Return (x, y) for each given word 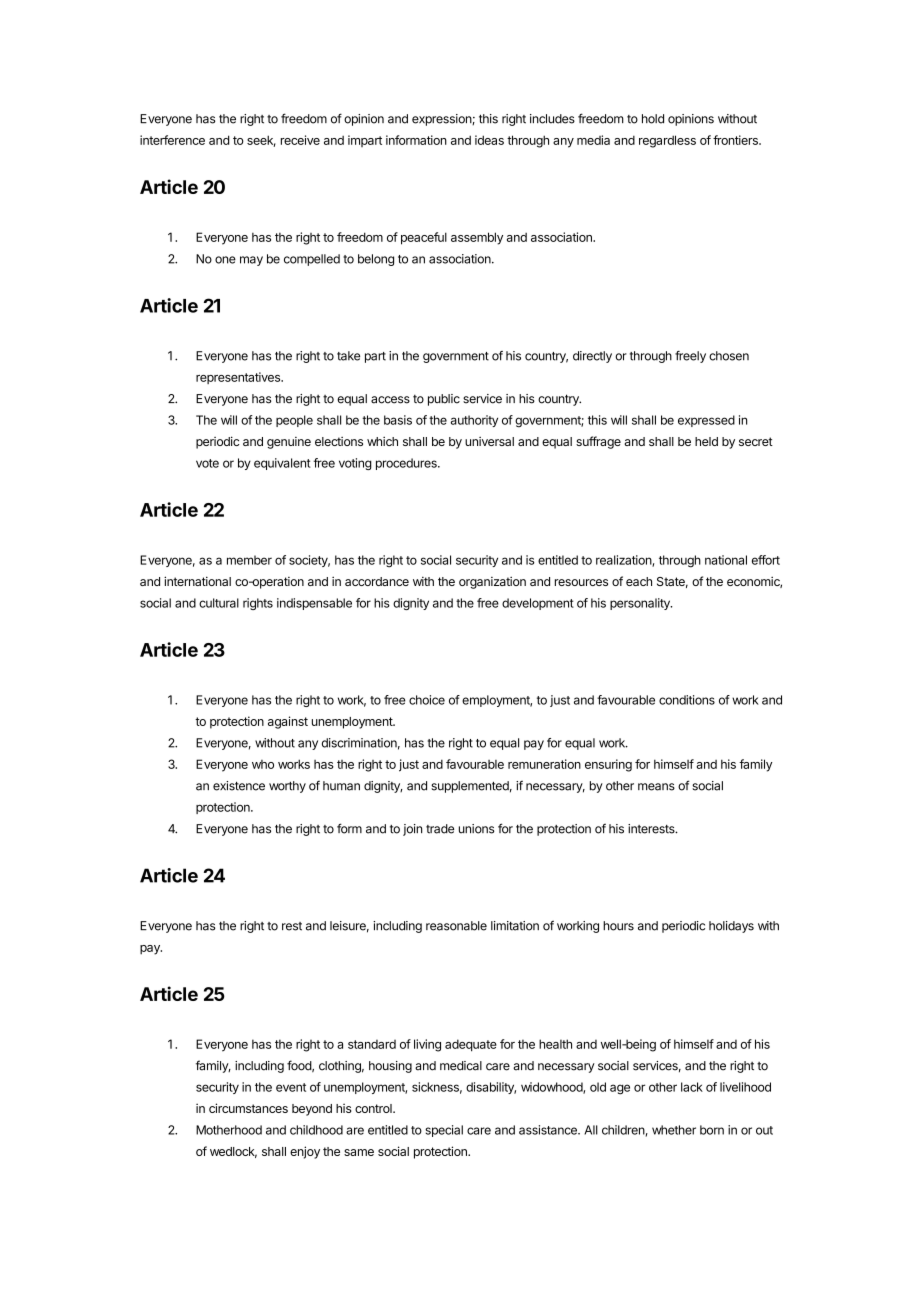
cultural (219, 603)
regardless (667, 141)
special (444, 1131)
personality (641, 604)
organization (492, 582)
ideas (489, 140)
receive (300, 140)
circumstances (248, 1108)
